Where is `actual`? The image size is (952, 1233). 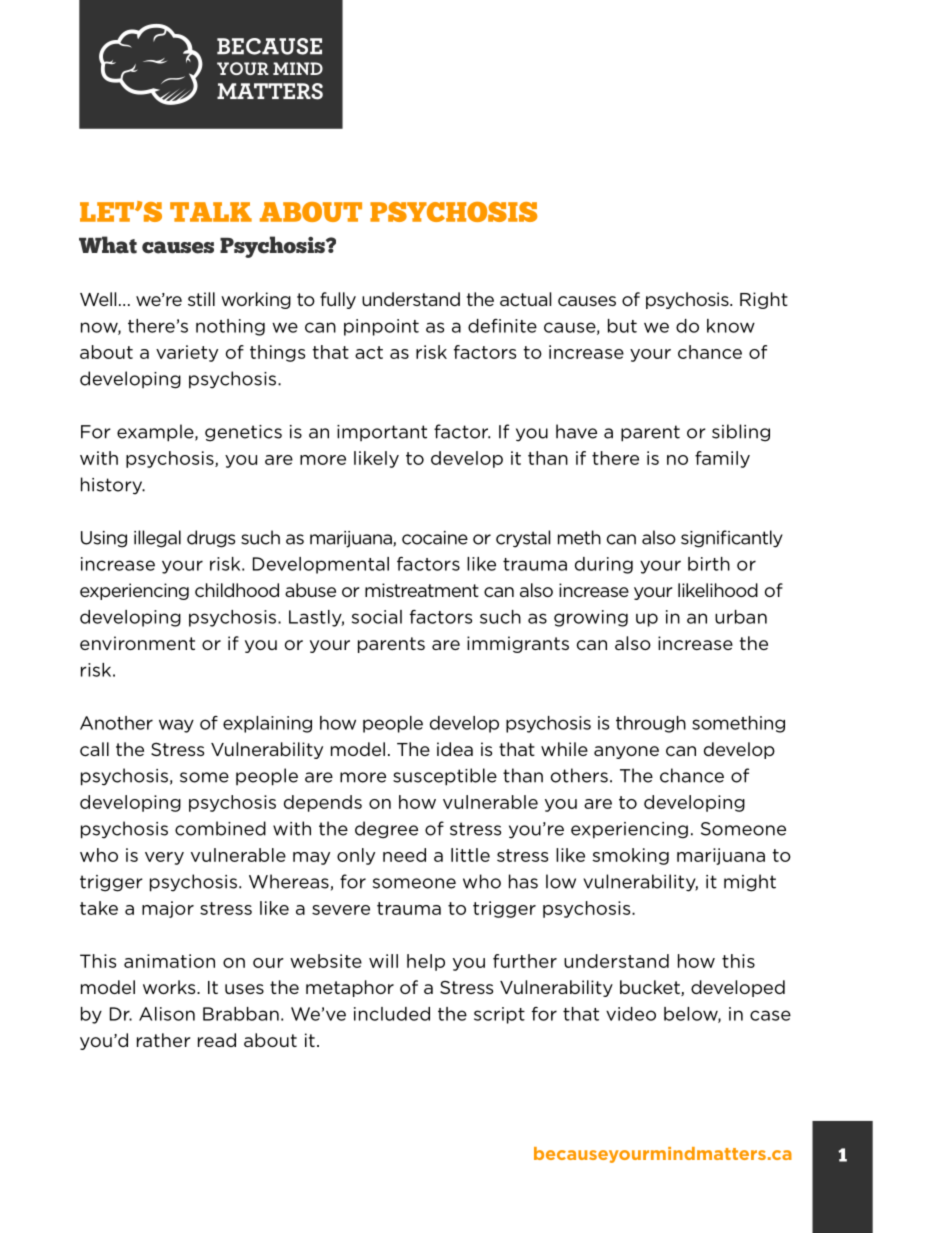 actual is located at coordinates (525, 299).
